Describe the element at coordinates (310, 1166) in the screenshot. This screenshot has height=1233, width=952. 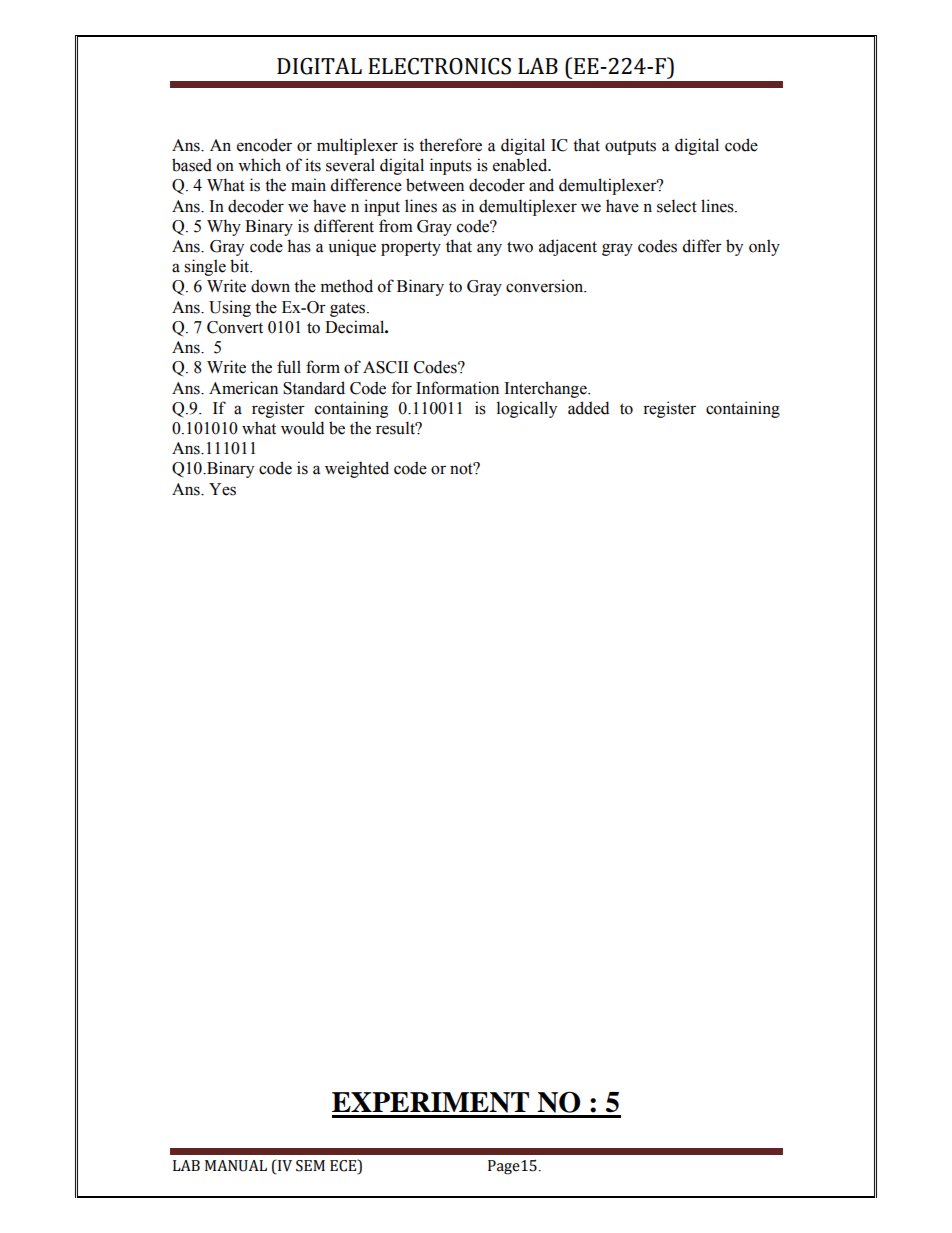
I see `SEM` at that location.
